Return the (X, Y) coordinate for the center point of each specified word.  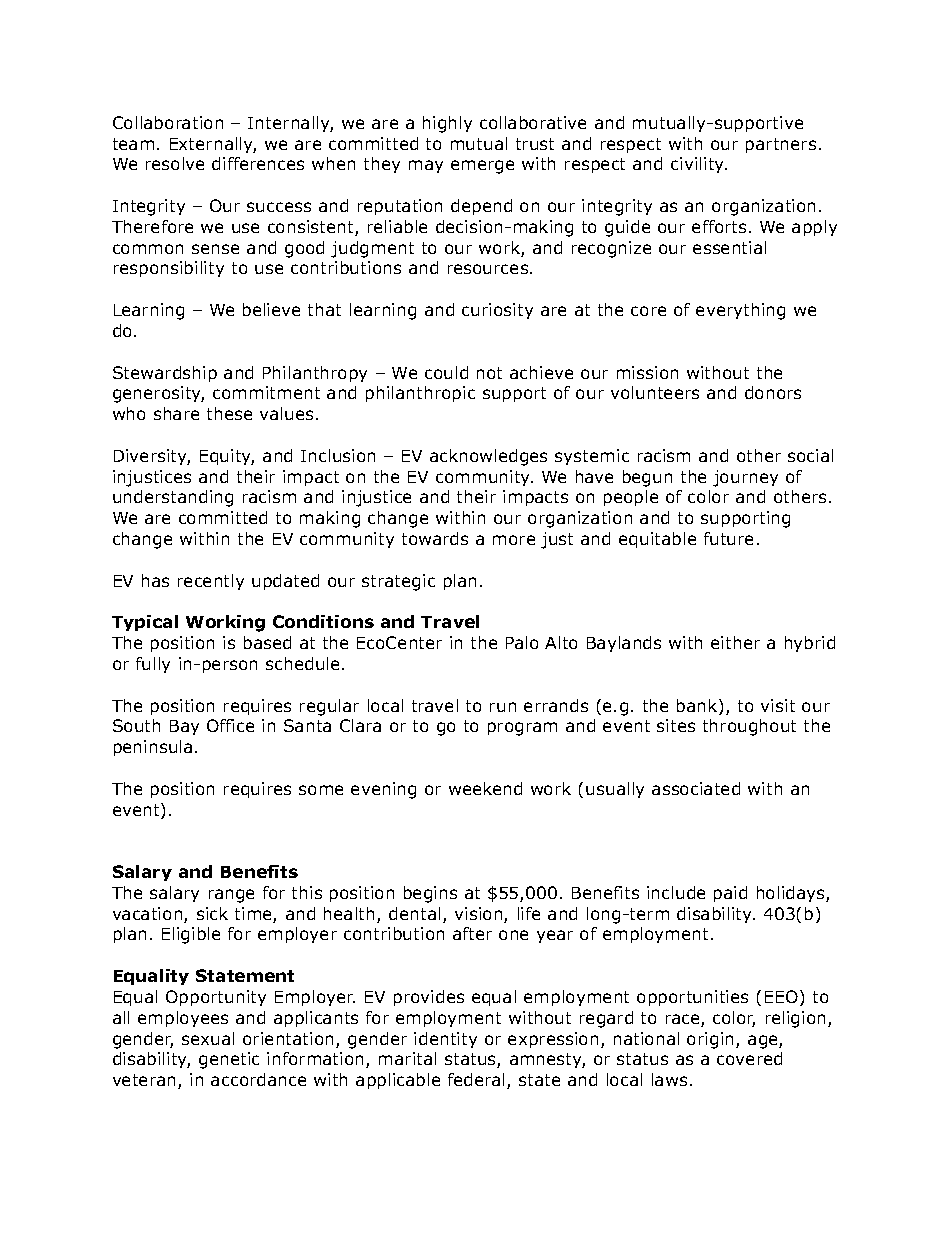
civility (699, 165)
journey (745, 478)
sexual (208, 1038)
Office (230, 725)
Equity (227, 457)
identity (445, 1040)
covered (749, 1058)
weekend (485, 788)
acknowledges (488, 457)
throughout (749, 727)
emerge (482, 167)
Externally (213, 145)
